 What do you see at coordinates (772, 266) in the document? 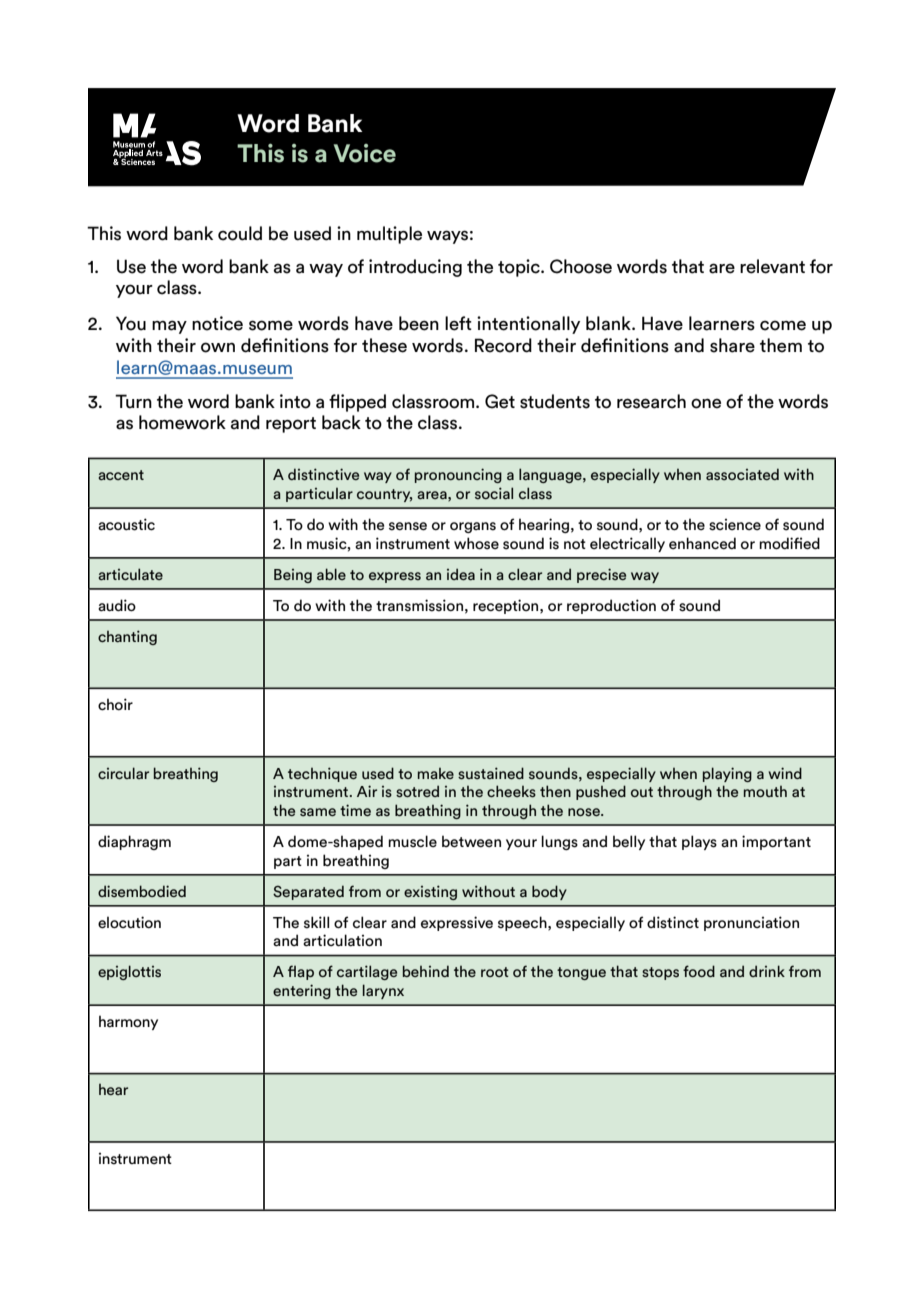
I see `relevant` at bounding box center [772, 266].
